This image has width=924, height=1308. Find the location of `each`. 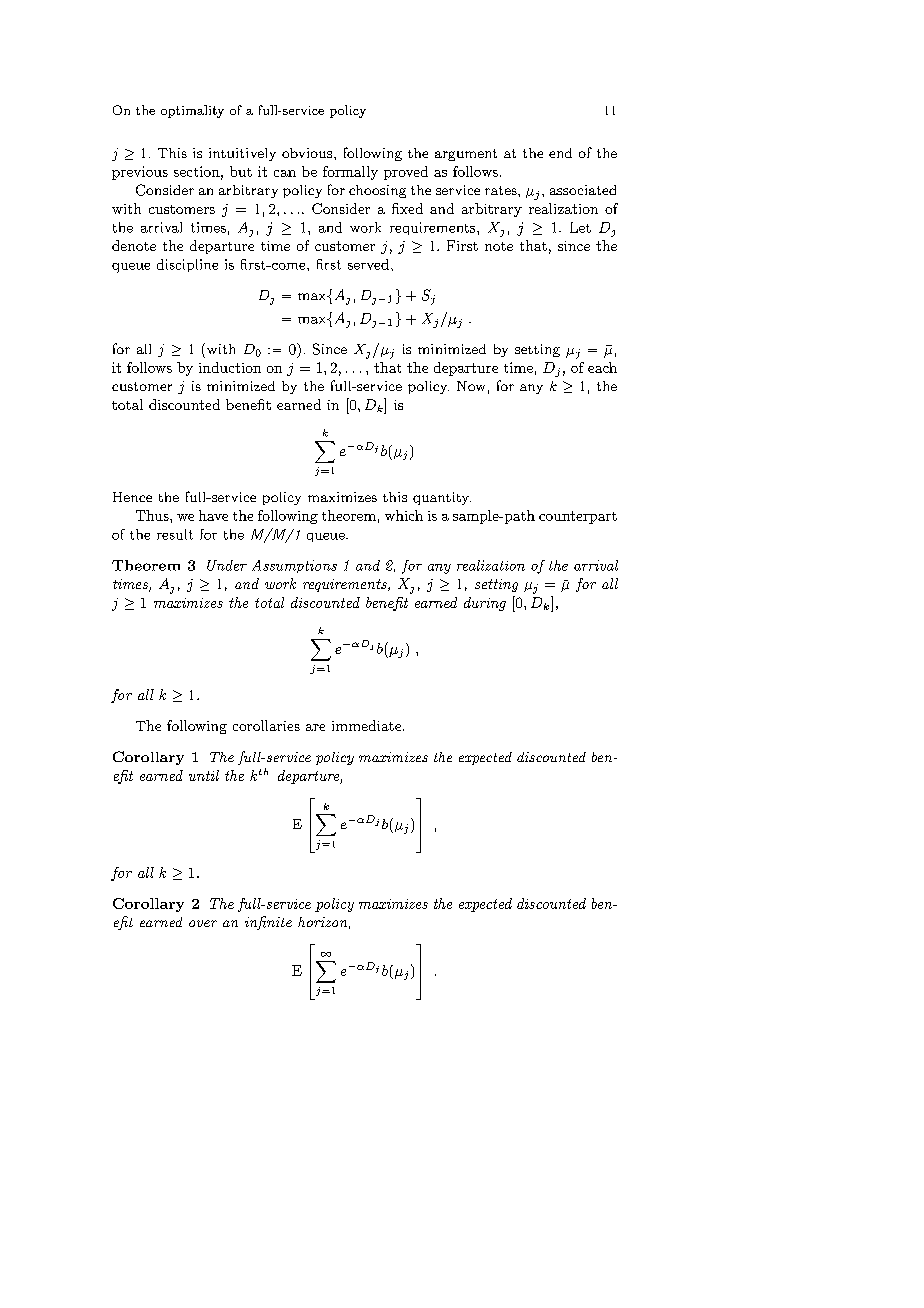

each is located at coordinates (602, 367).
